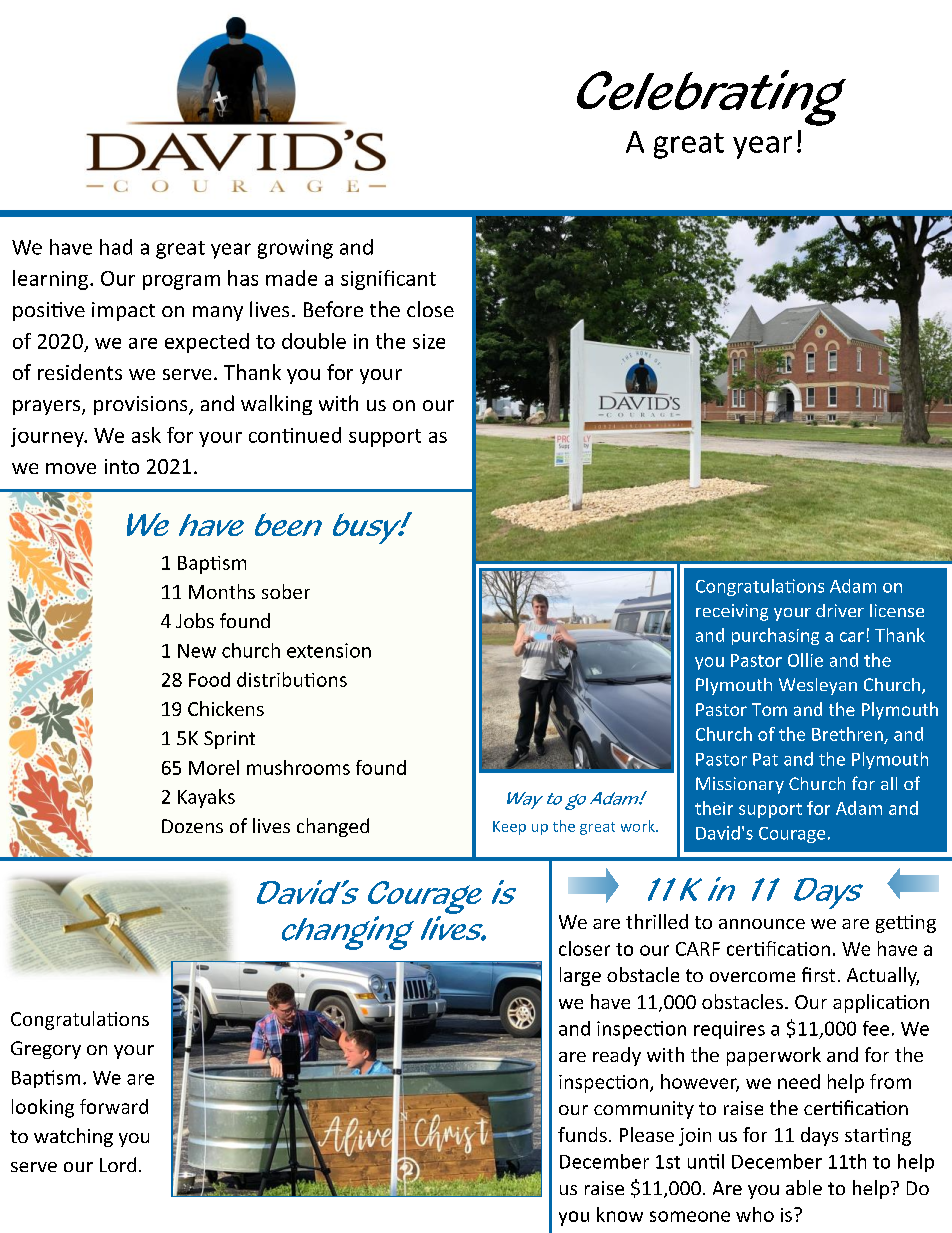 Image resolution: width=952 pixels, height=1233 pixels. I want to click on had, so click(116, 247).
